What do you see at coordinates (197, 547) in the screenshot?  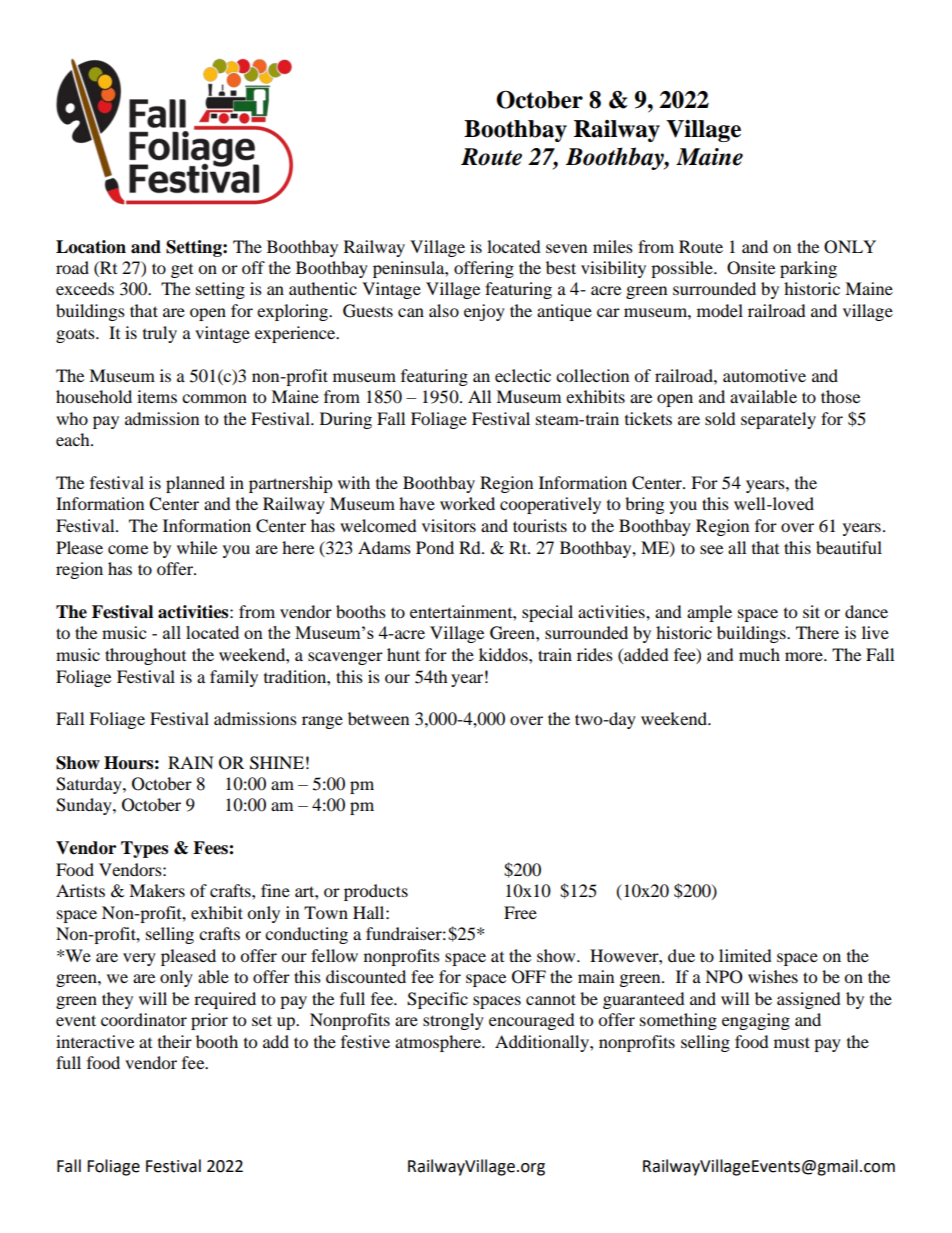 I see `while` at bounding box center [197, 547].
